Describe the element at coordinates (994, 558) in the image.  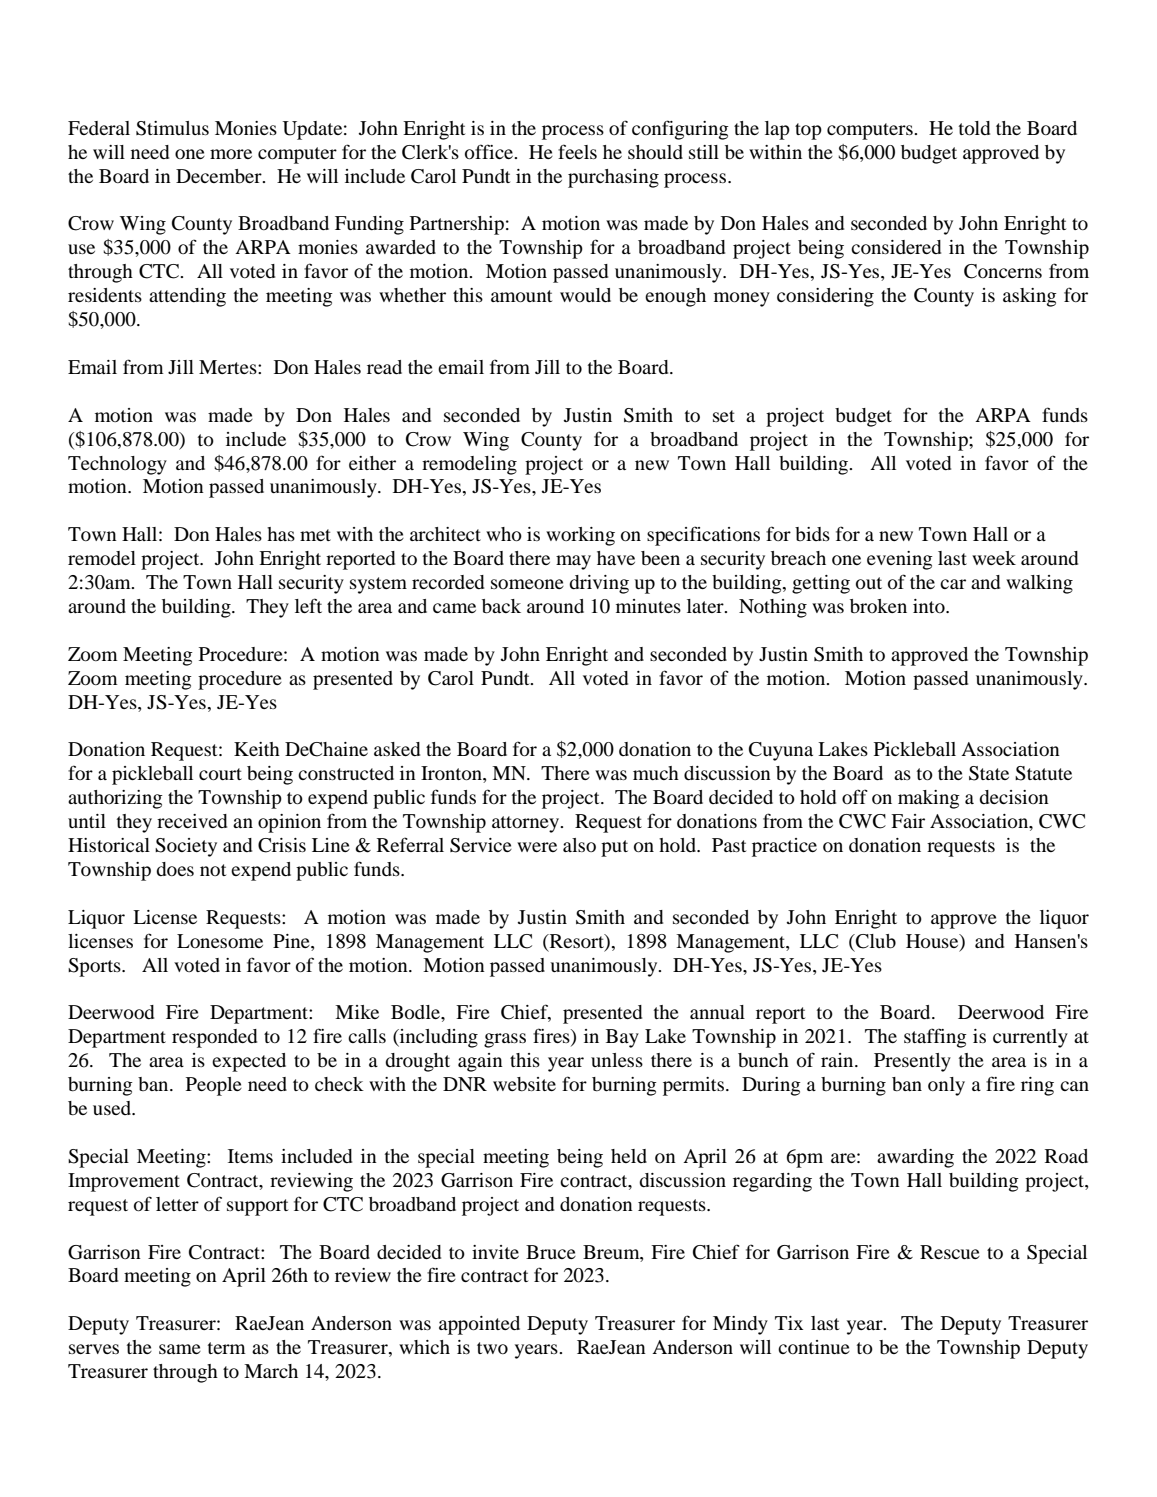
I see `week` at that location.
